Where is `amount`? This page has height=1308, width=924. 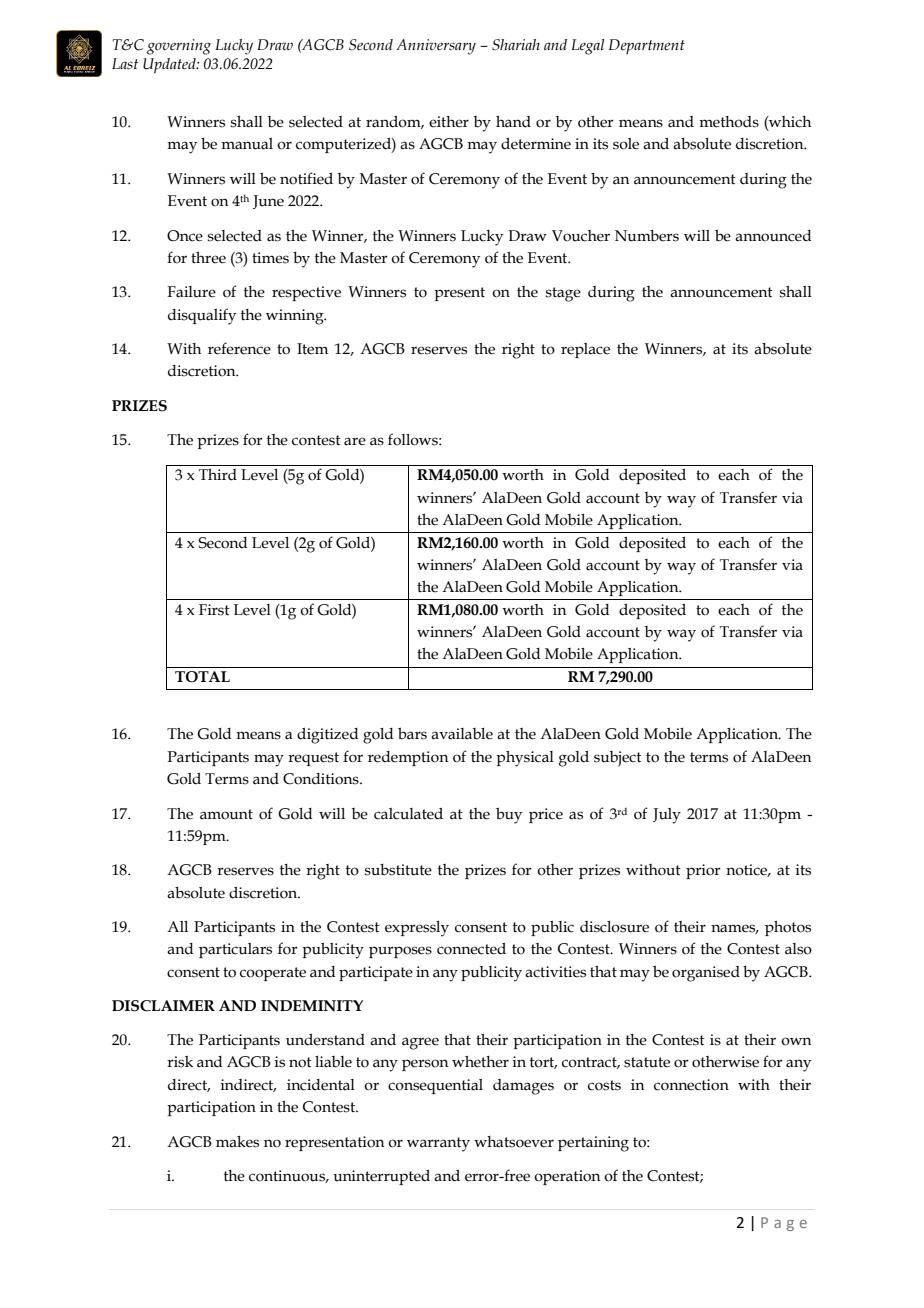 amount is located at coordinates (226, 814).
